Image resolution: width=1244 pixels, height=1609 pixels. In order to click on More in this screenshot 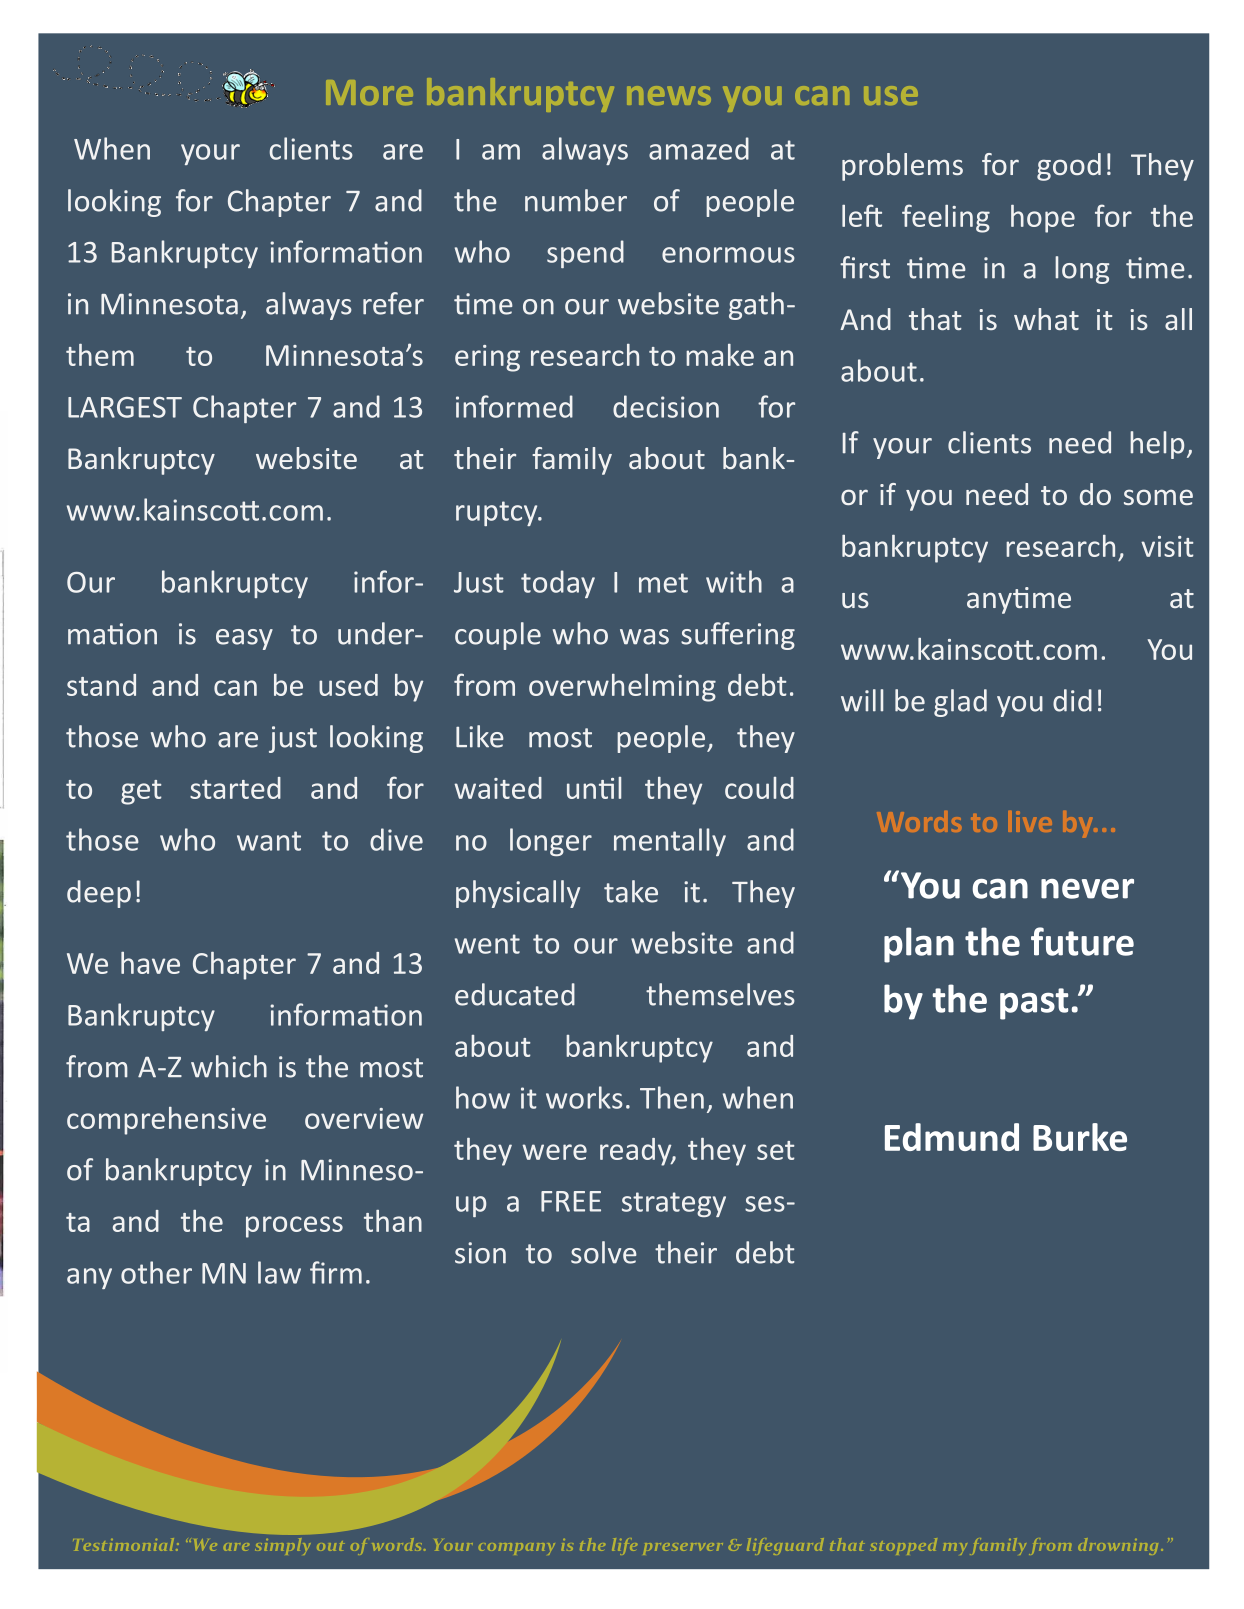, I will do `click(369, 92)`.
